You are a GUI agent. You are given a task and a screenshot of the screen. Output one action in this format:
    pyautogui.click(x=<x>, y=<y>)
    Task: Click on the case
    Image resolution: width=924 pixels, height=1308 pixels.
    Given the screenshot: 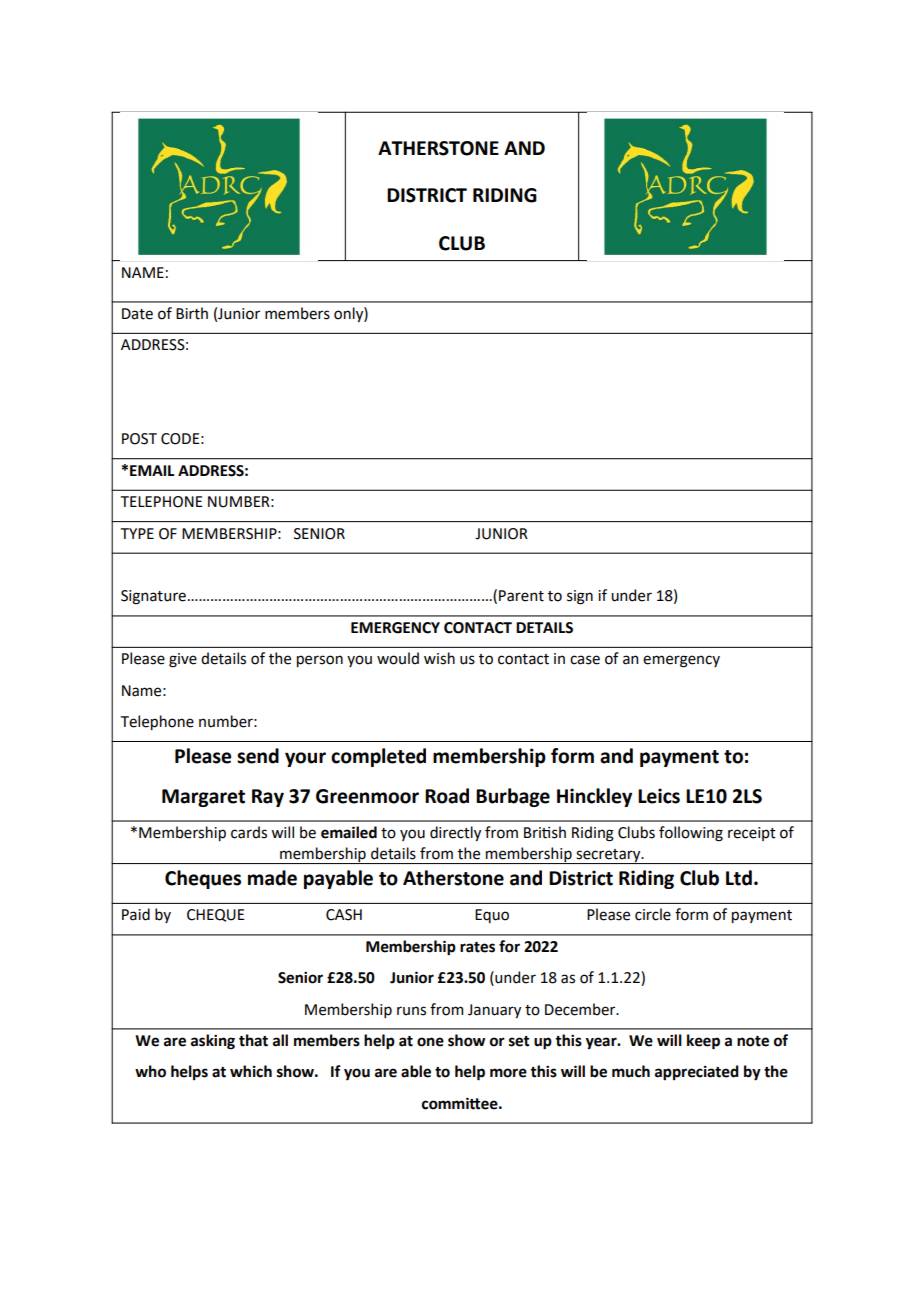 What is the action you would take?
    pyautogui.click(x=585, y=660)
